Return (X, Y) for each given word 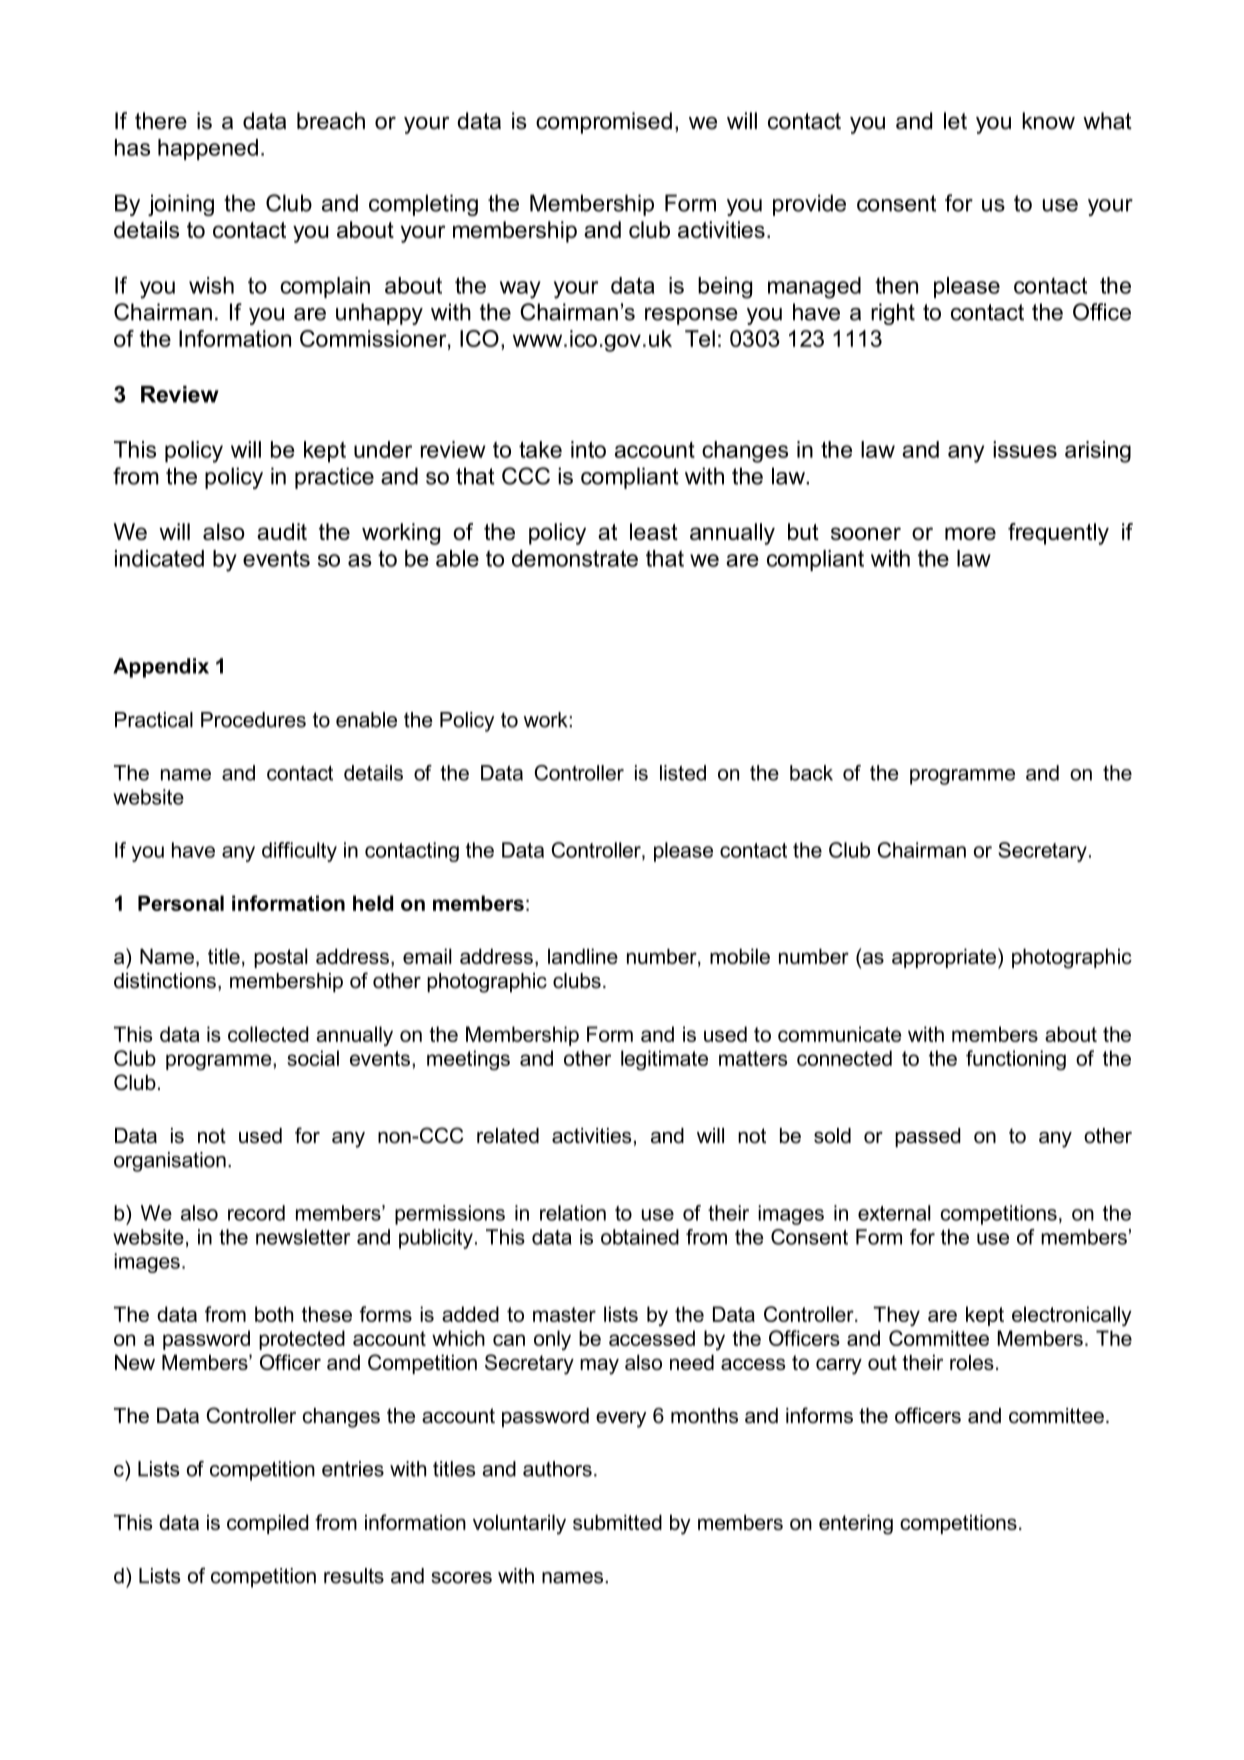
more (970, 533)
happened (208, 149)
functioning (1016, 1060)
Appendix (161, 668)
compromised (604, 123)
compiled (268, 1524)
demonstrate (575, 558)
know (1048, 121)
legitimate (664, 1060)
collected (268, 1034)
